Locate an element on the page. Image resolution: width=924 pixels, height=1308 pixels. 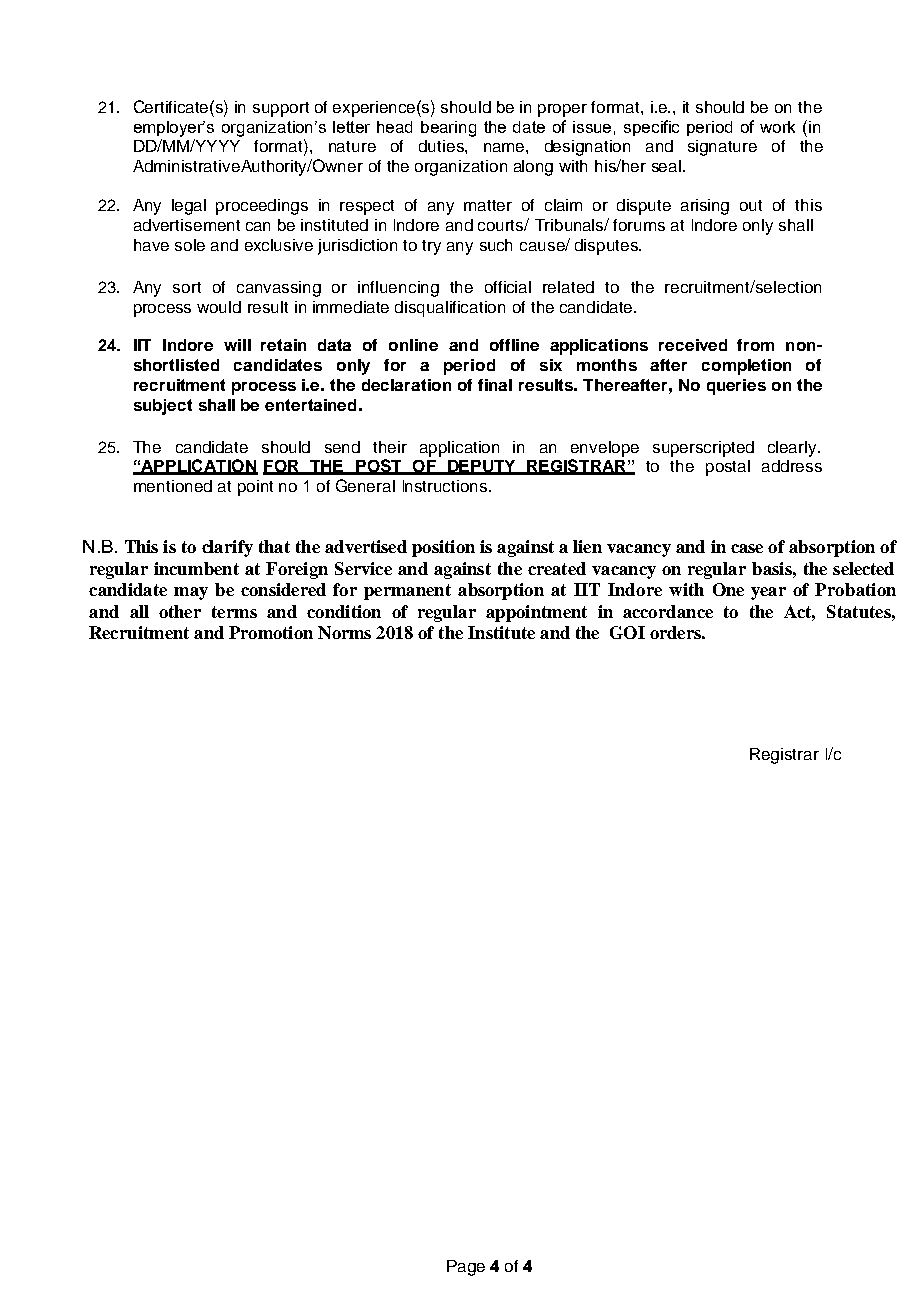
work is located at coordinates (777, 127).
